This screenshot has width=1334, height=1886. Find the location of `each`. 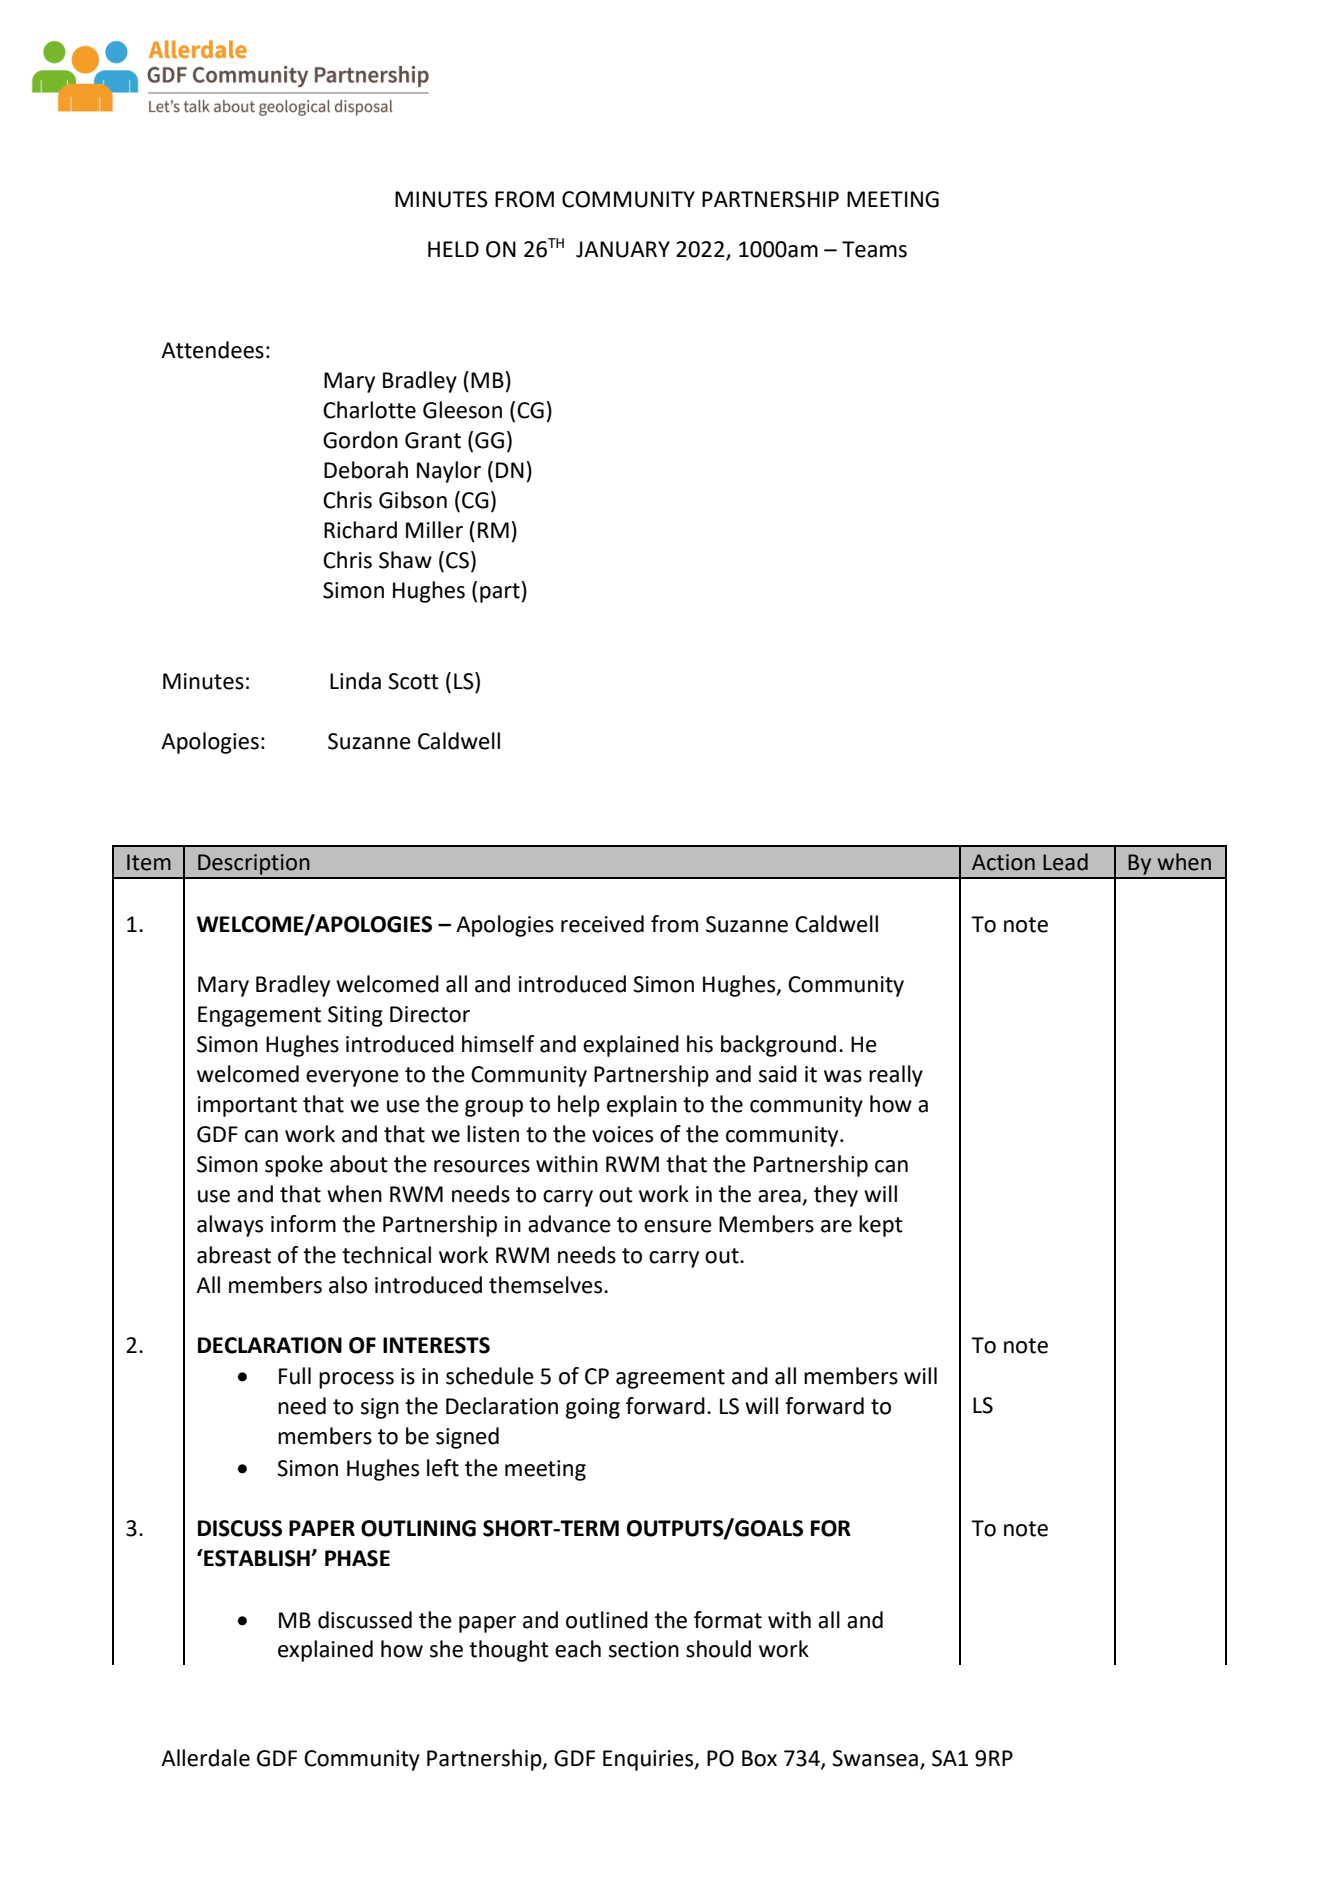

each is located at coordinates (578, 1649).
